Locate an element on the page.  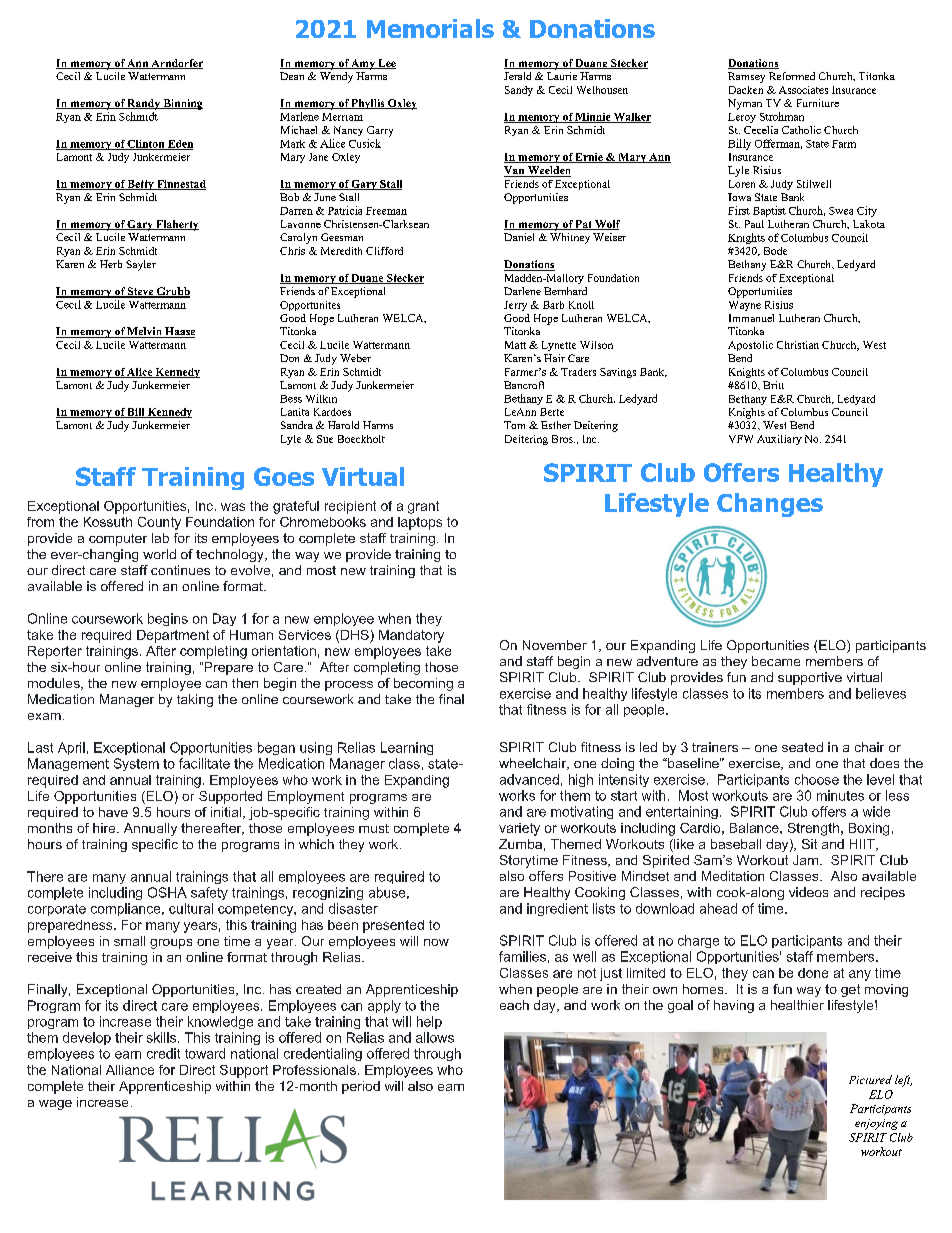
Randy is located at coordinates (144, 104).
